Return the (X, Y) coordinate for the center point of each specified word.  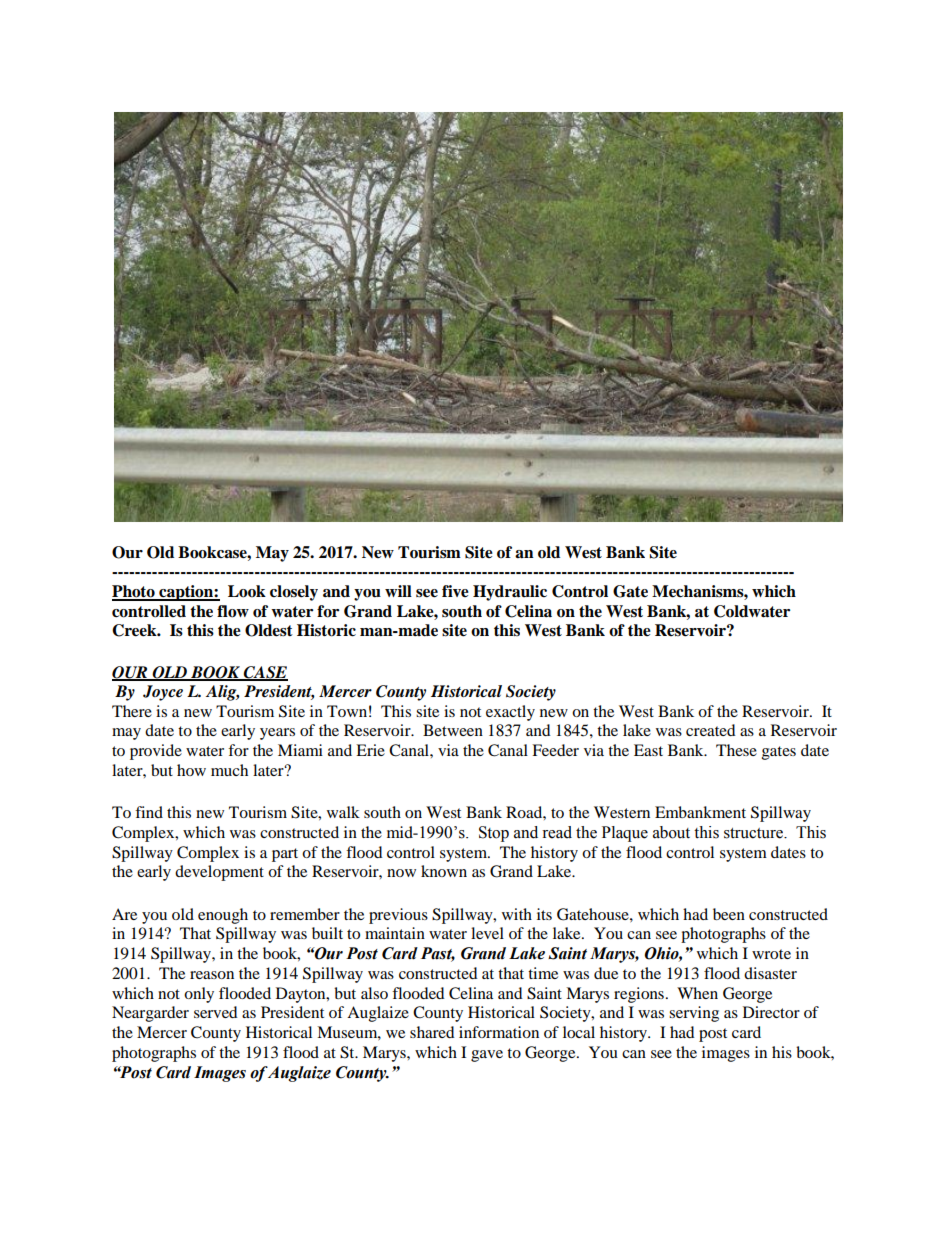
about (671, 832)
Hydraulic (510, 593)
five (455, 591)
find (149, 812)
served (216, 1012)
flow (233, 611)
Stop (494, 834)
